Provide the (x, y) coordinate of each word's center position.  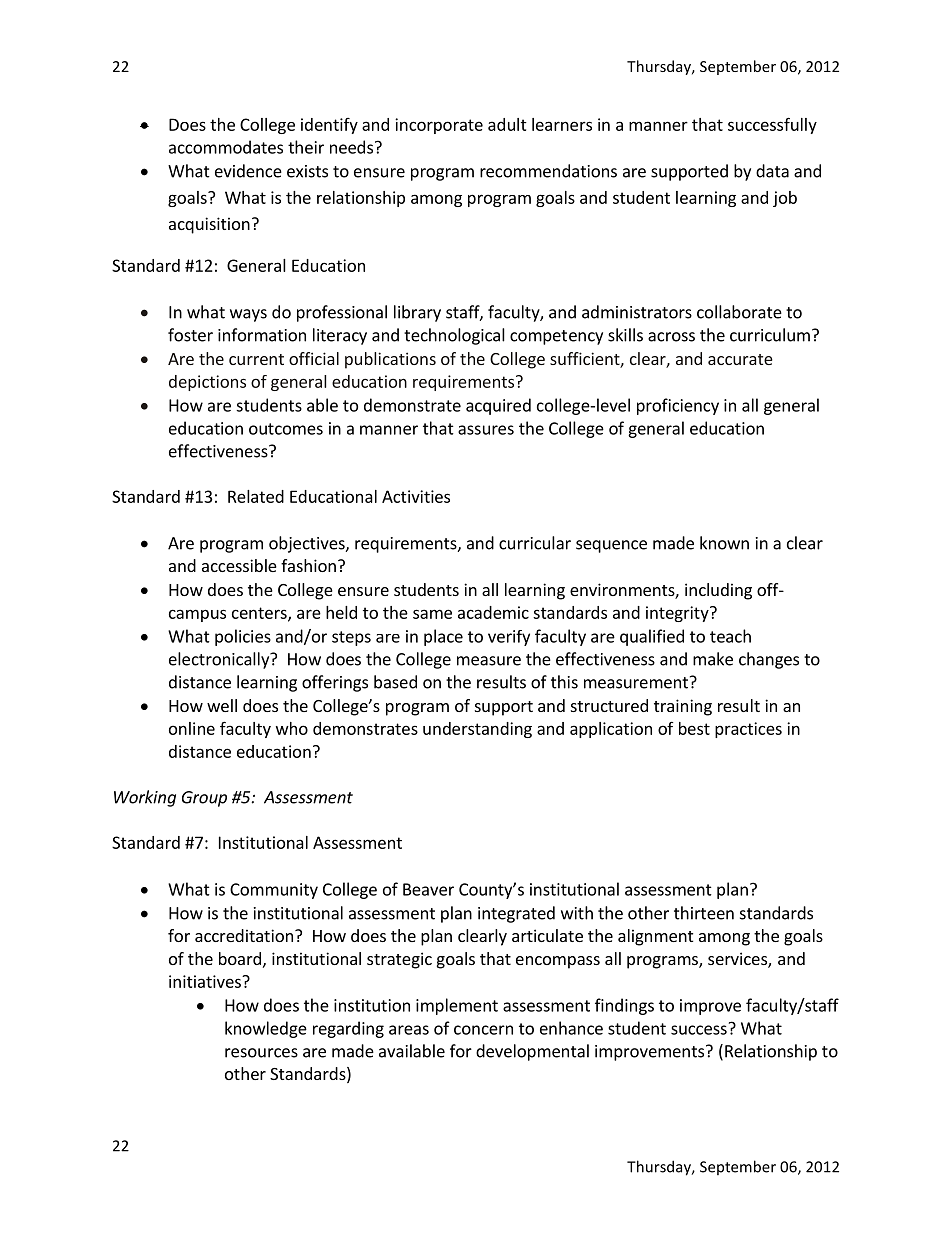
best (694, 728)
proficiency (678, 406)
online (192, 728)
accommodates (226, 147)
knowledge (266, 1029)
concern (483, 1030)
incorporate (439, 126)
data (772, 171)
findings (624, 1006)
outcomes (286, 429)
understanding (477, 730)
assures (486, 430)
